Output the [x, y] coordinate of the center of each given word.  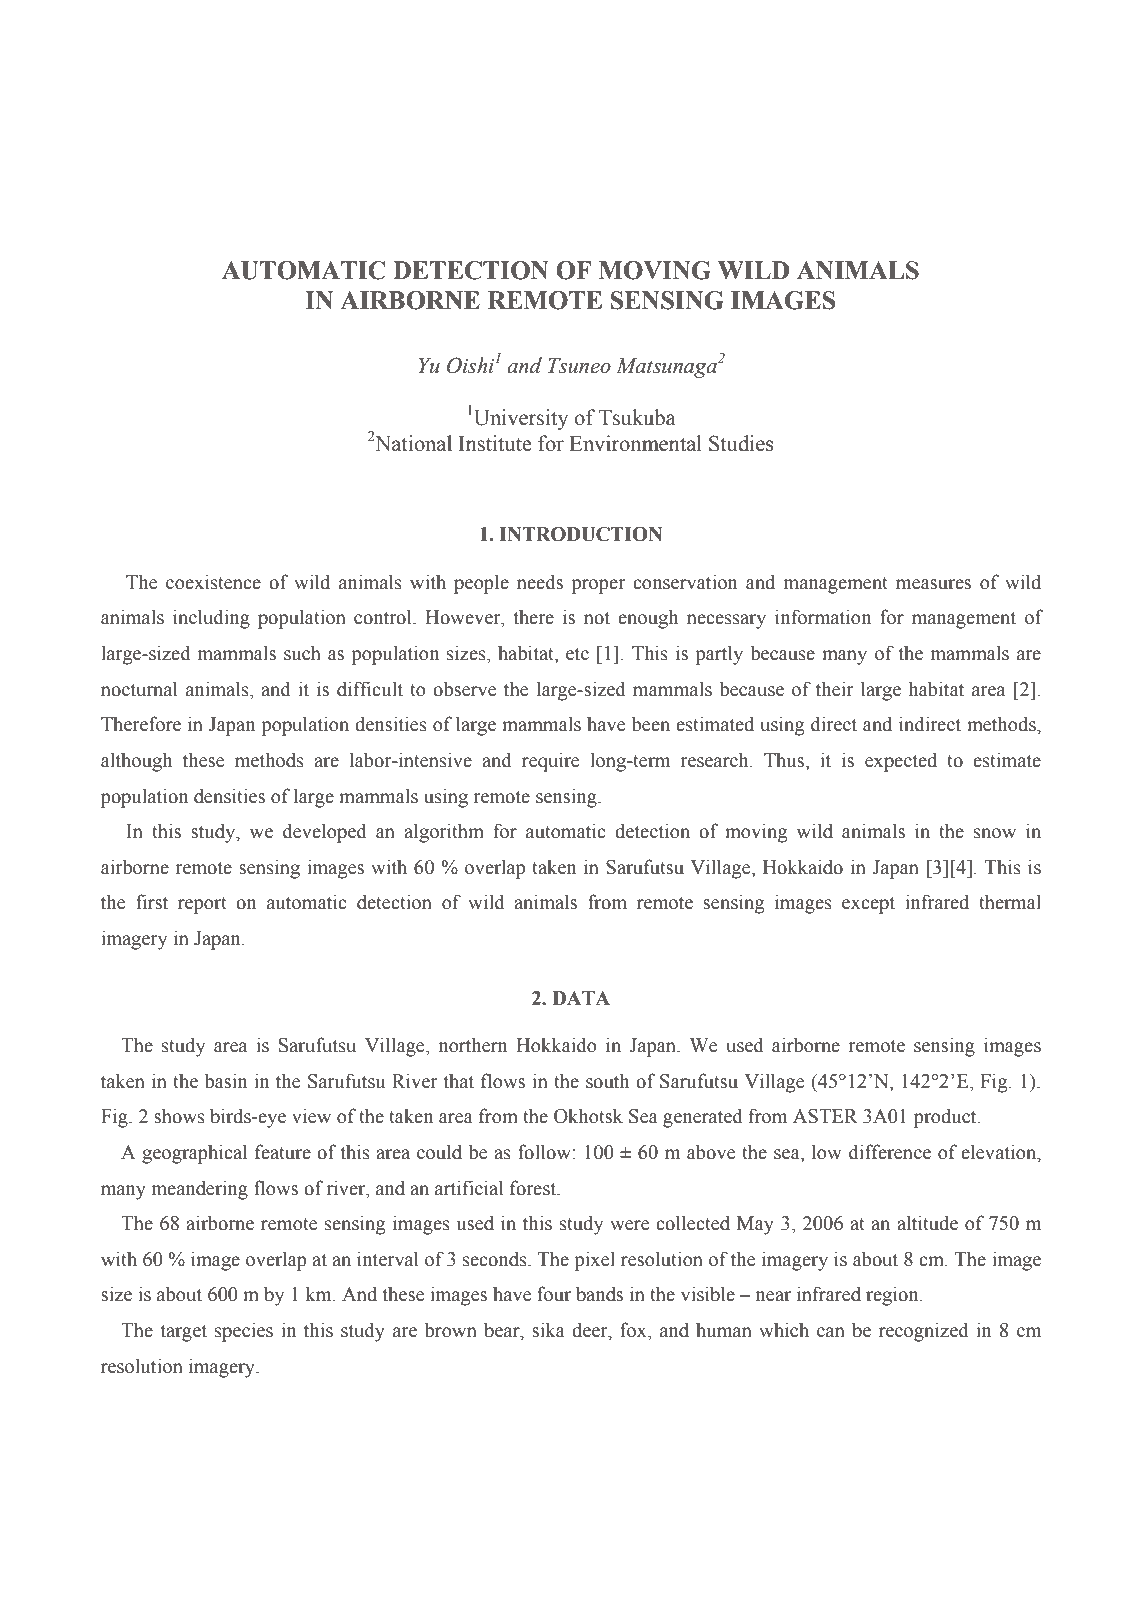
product [946, 1118]
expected [901, 762]
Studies [741, 443]
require [551, 762]
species [244, 1332]
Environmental [635, 443]
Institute [495, 443]
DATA [581, 998]
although [136, 762]
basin [225, 1081]
